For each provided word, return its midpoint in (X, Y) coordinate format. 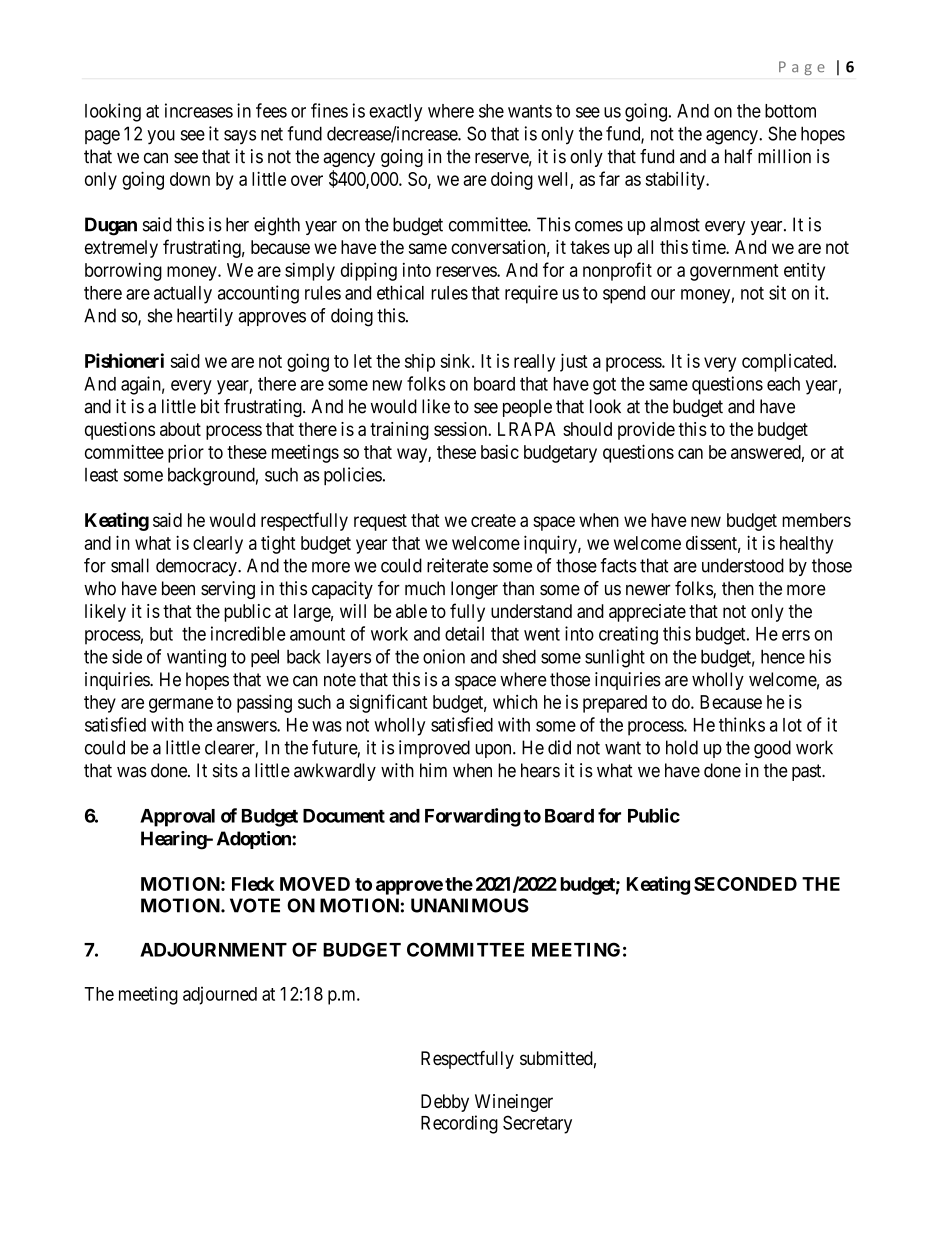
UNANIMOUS (470, 905)
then (738, 588)
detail (464, 633)
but (161, 634)
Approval (177, 818)
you (161, 137)
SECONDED (745, 884)
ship (420, 362)
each (783, 384)
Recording (459, 1124)
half (739, 156)
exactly (395, 113)
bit (210, 406)
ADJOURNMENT (213, 949)
